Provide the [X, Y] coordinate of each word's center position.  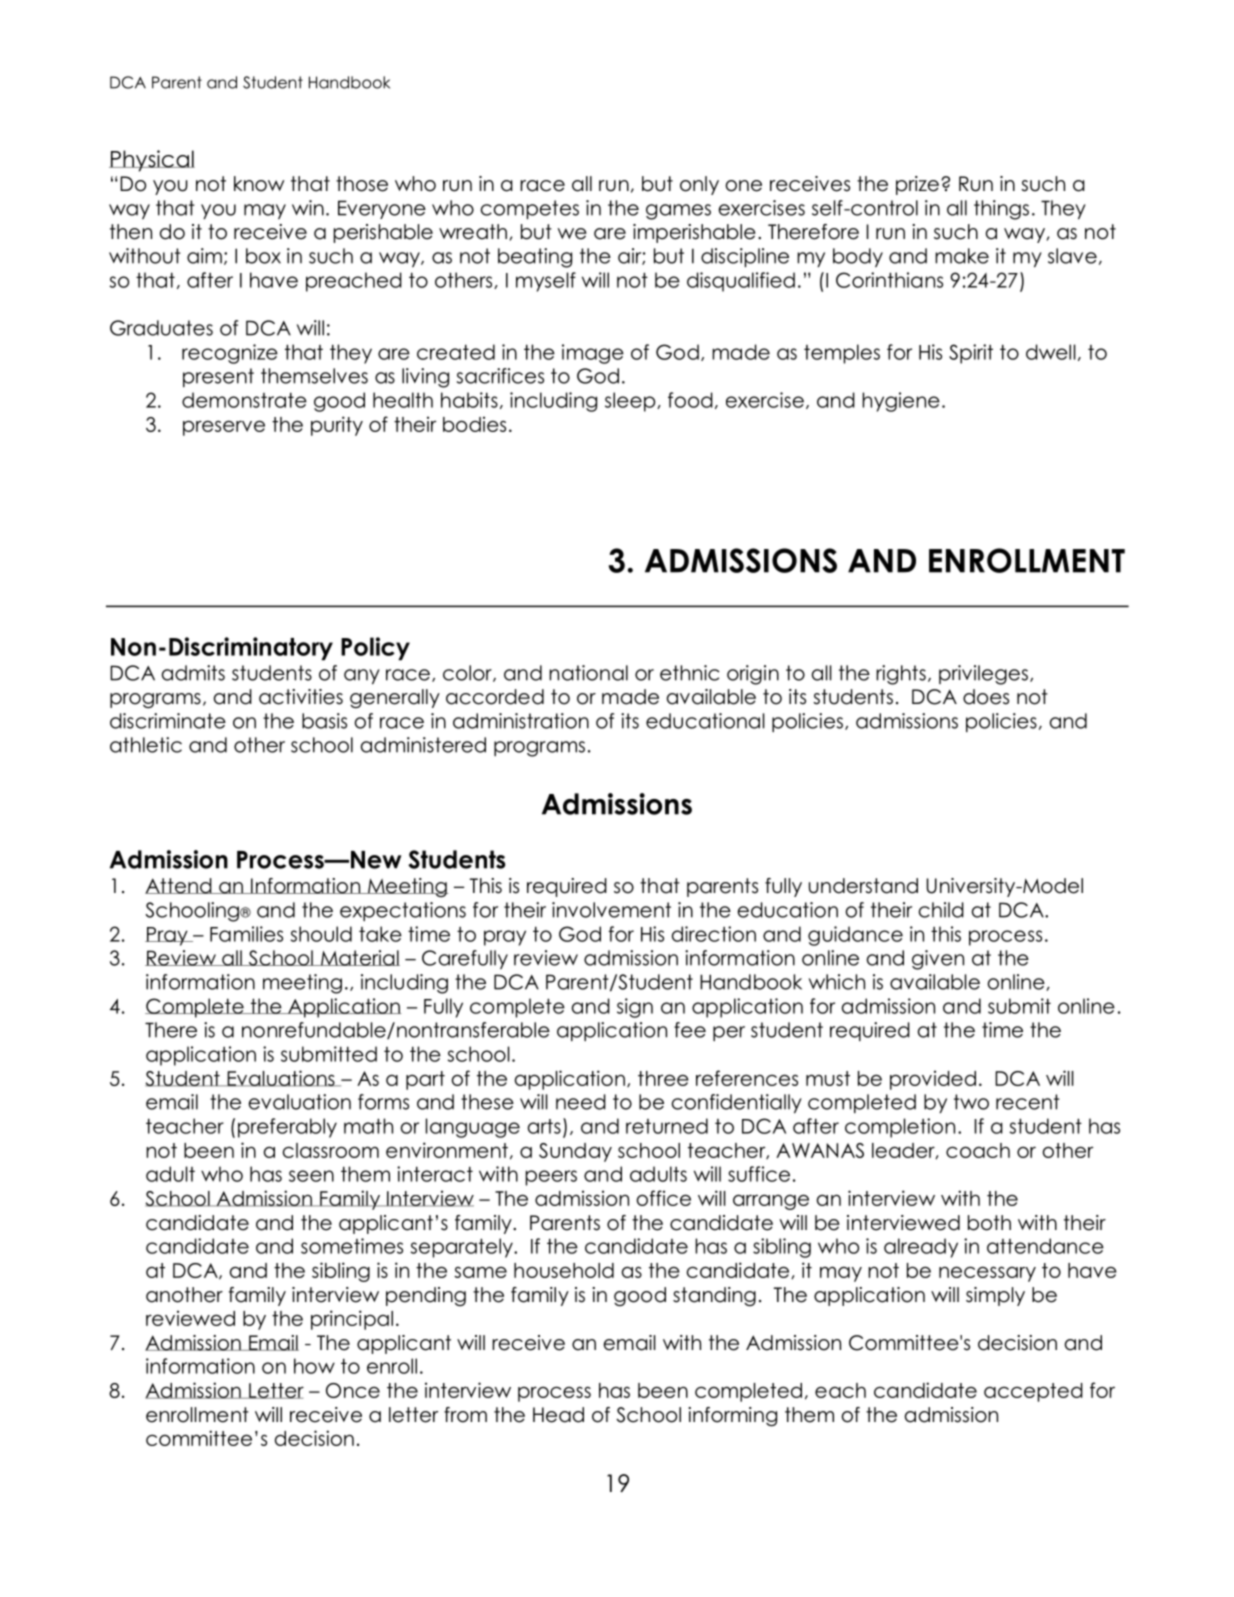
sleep [631, 402]
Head [558, 1415]
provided [933, 1080]
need [581, 1102]
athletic [146, 745]
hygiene [901, 402]
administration [521, 721]
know [259, 184]
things [1001, 210]
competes [530, 209]
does [986, 697]
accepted [1033, 1392]
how [314, 1366]
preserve [224, 428]
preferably [287, 1128]
